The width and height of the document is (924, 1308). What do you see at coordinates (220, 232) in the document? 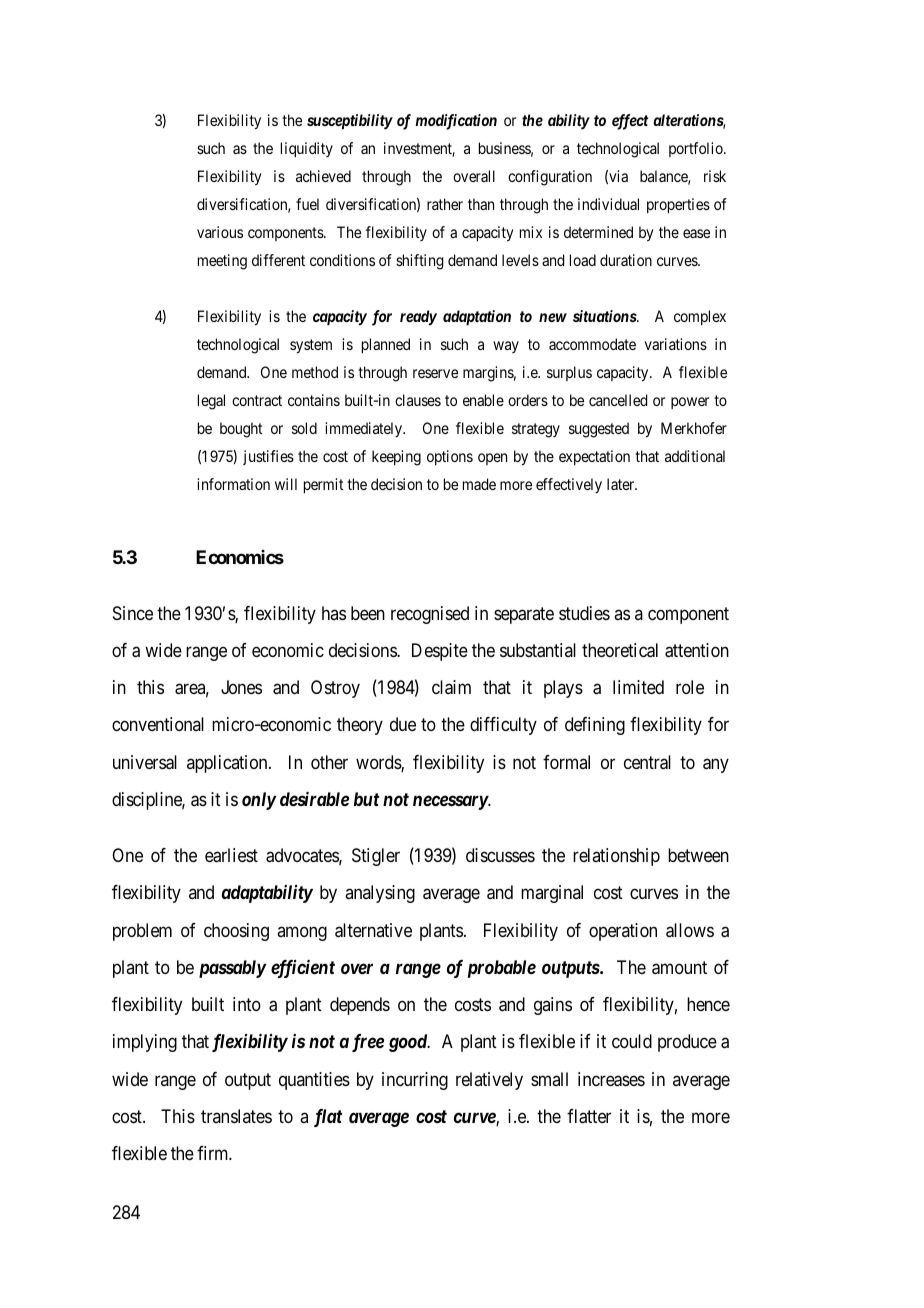
I see `various` at bounding box center [220, 232].
